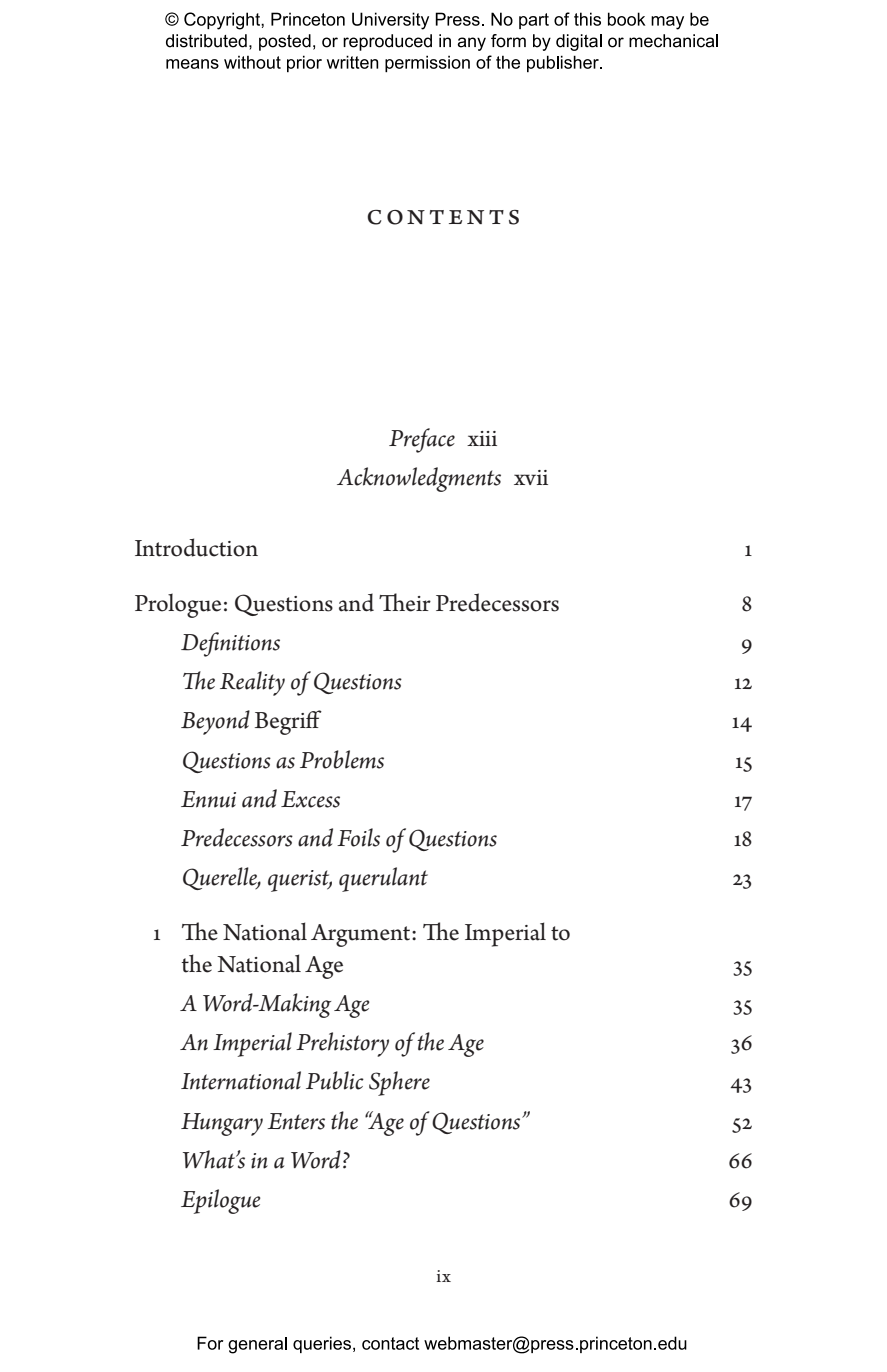 The height and width of the screenshot is (1372, 887). Describe the element at coordinates (222, 1124) in the screenshot. I see `Hungary` at that location.
